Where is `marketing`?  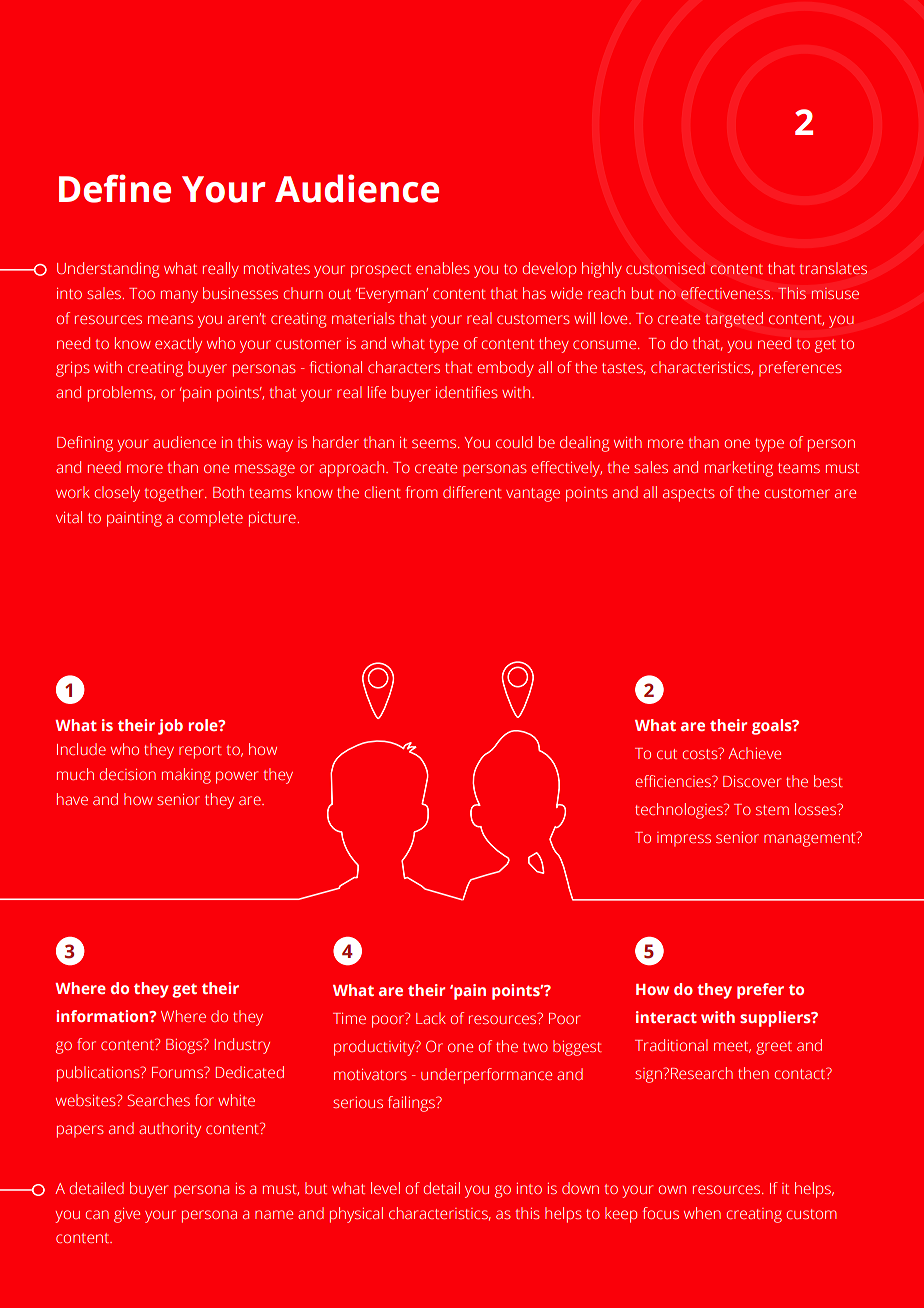 marketing is located at coordinates (739, 469).
